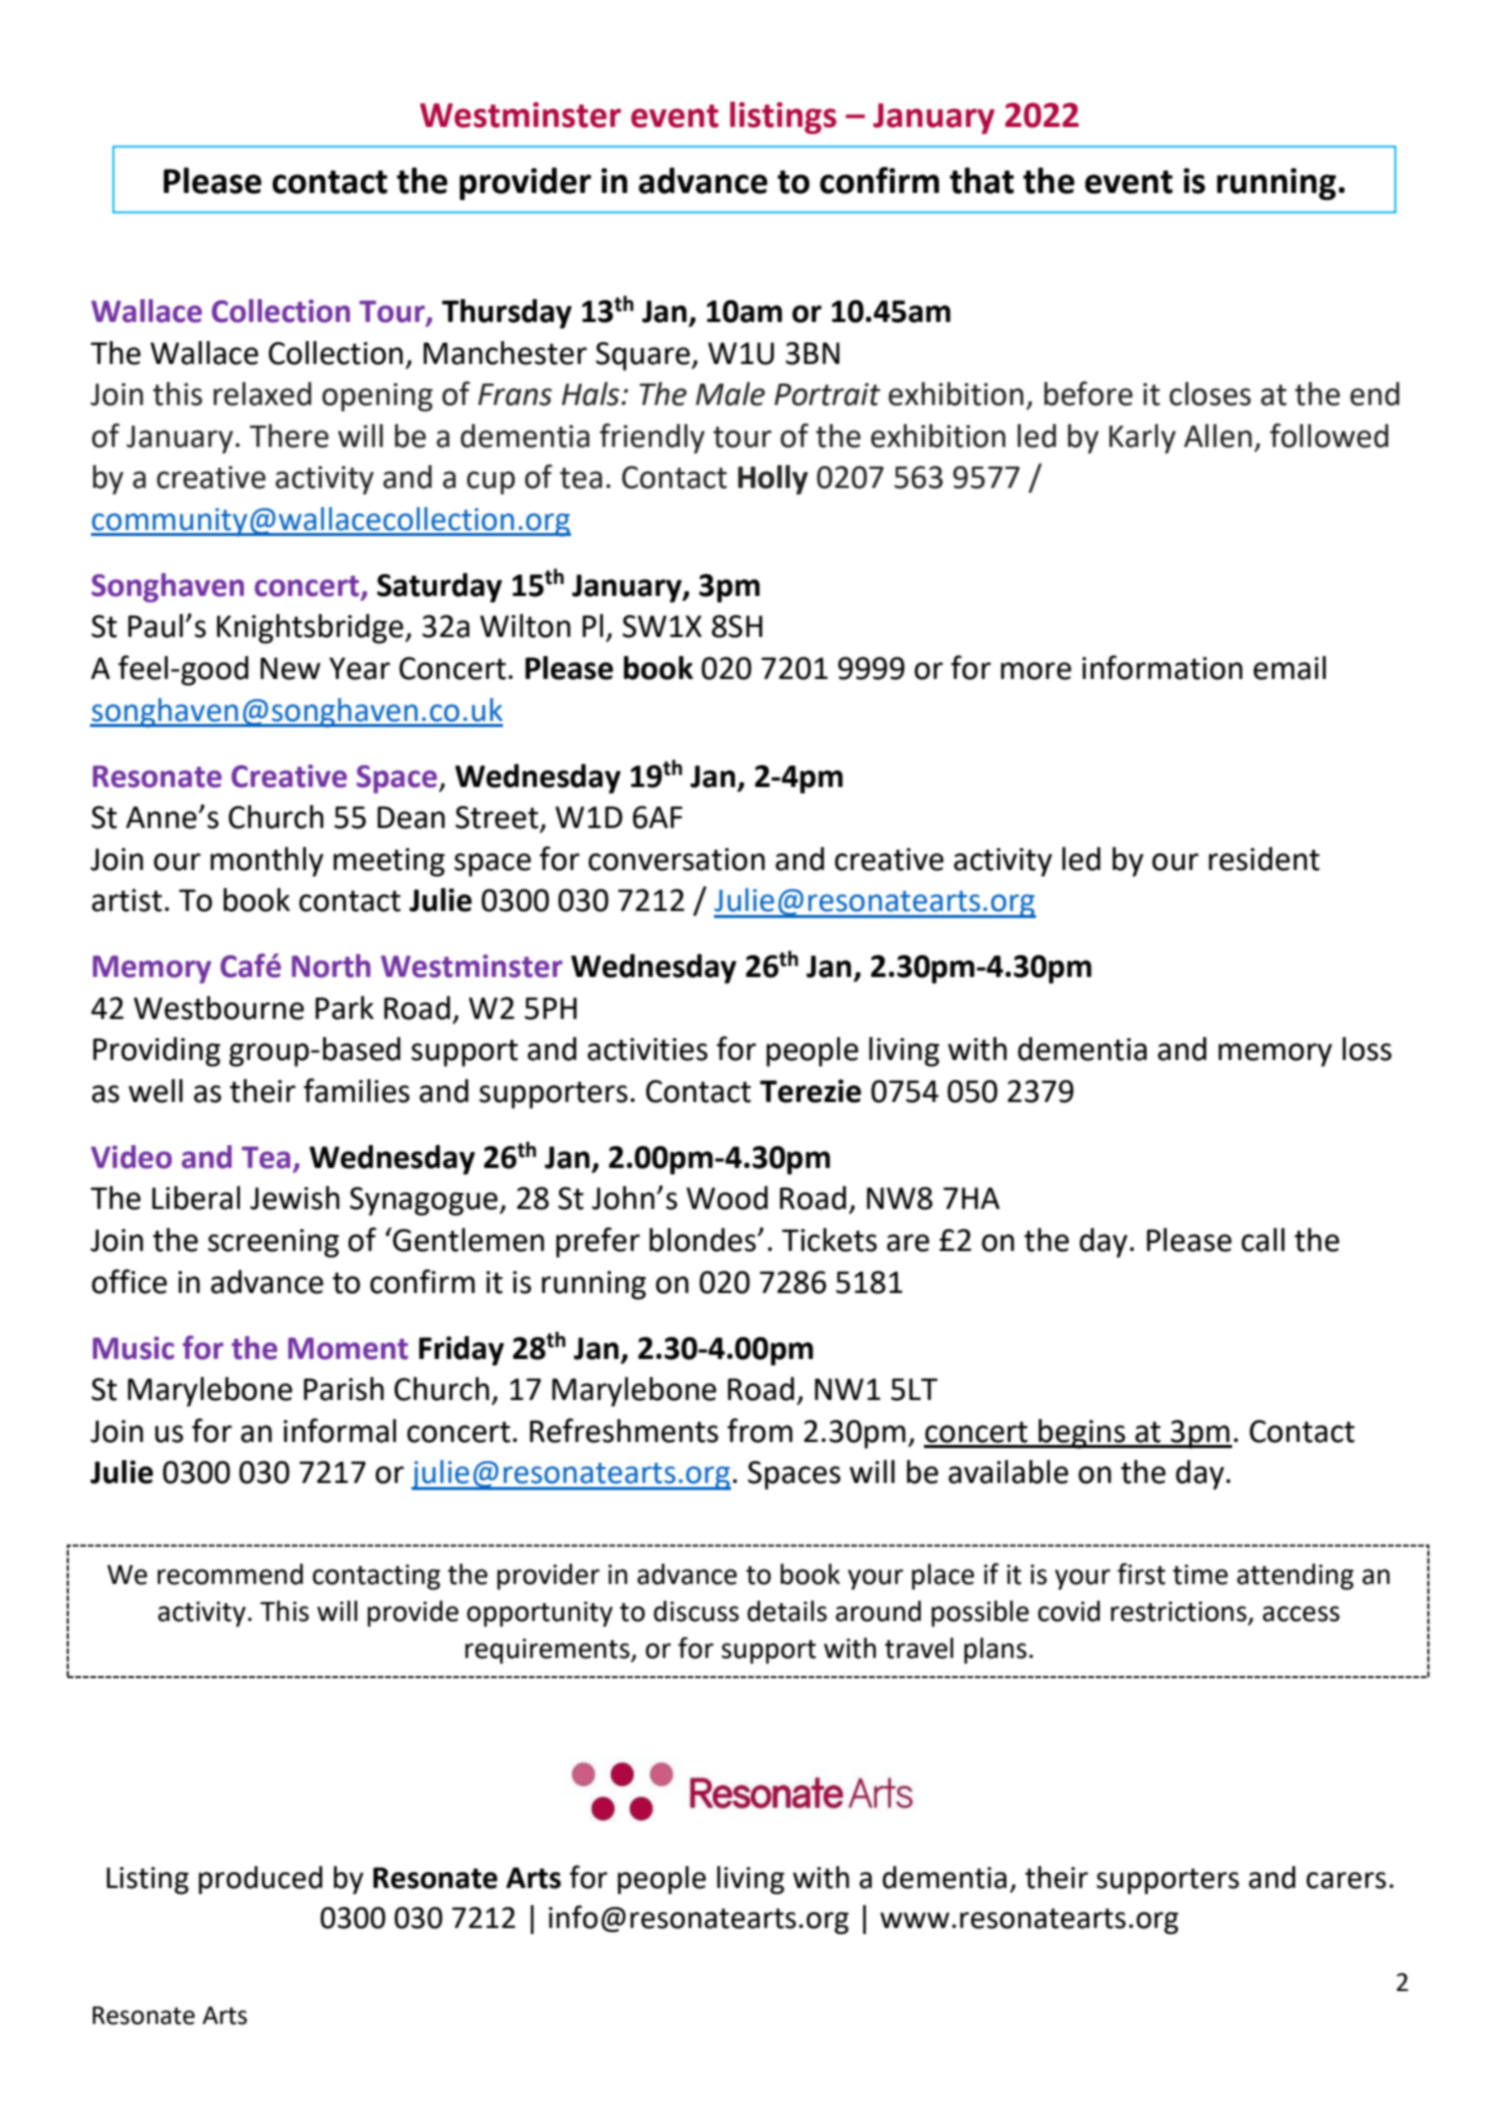 The width and height of the document is (1500, 2121). Describe the element at coordinates (647, 1049) in the document. I see `activities` at that location.
